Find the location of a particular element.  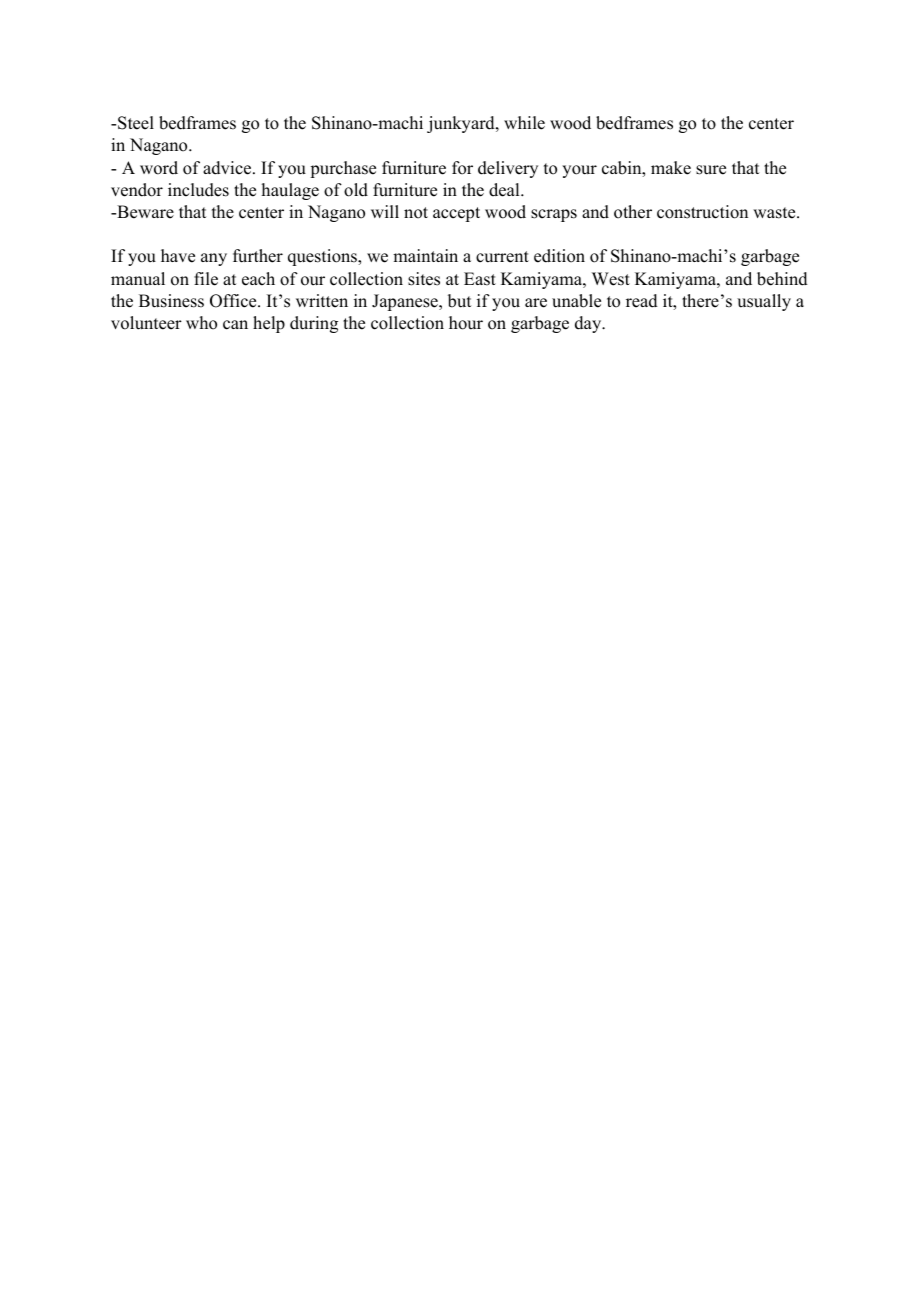

usually is located at coordinates (764, 302).
